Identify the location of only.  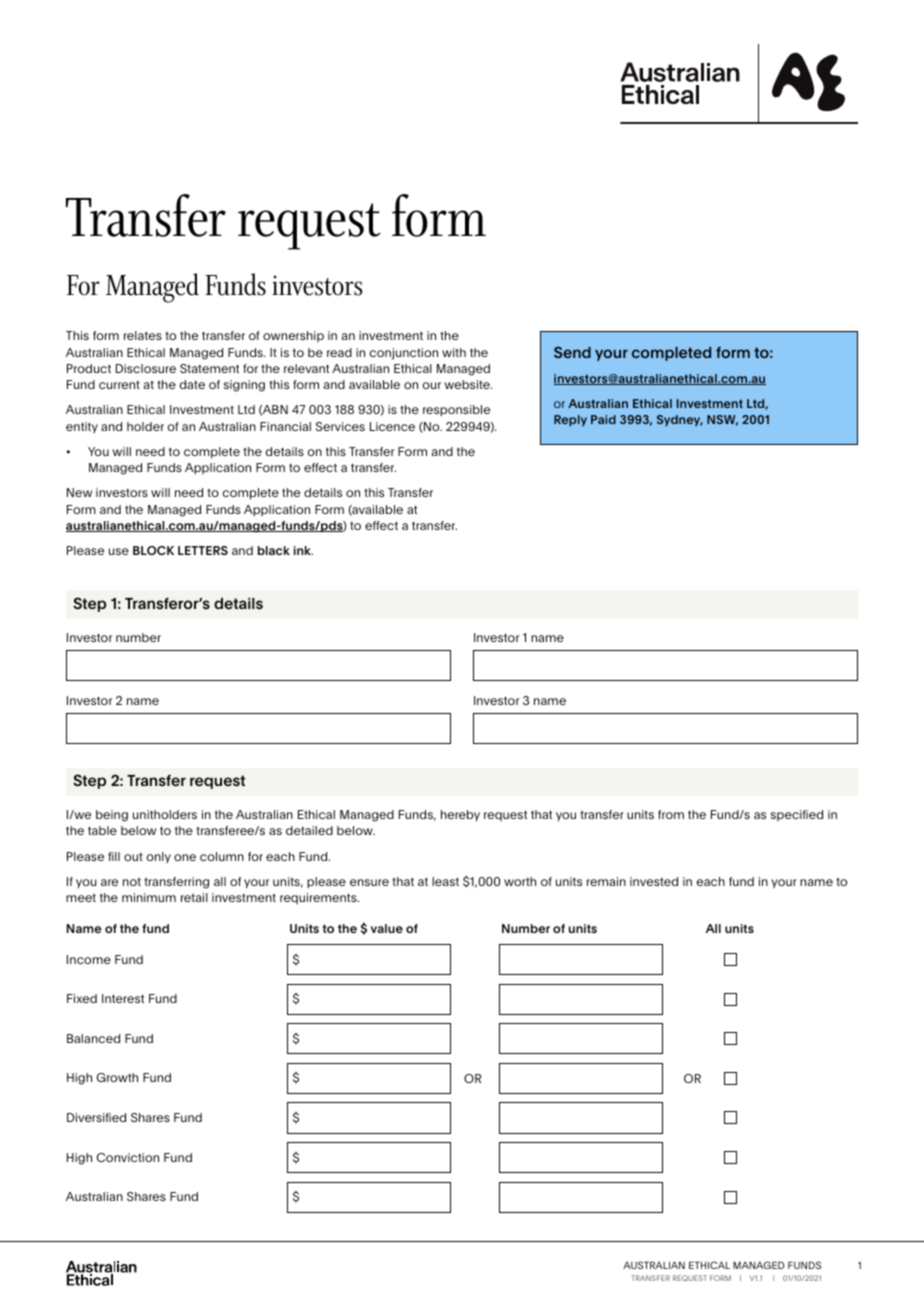
(159, 857).
